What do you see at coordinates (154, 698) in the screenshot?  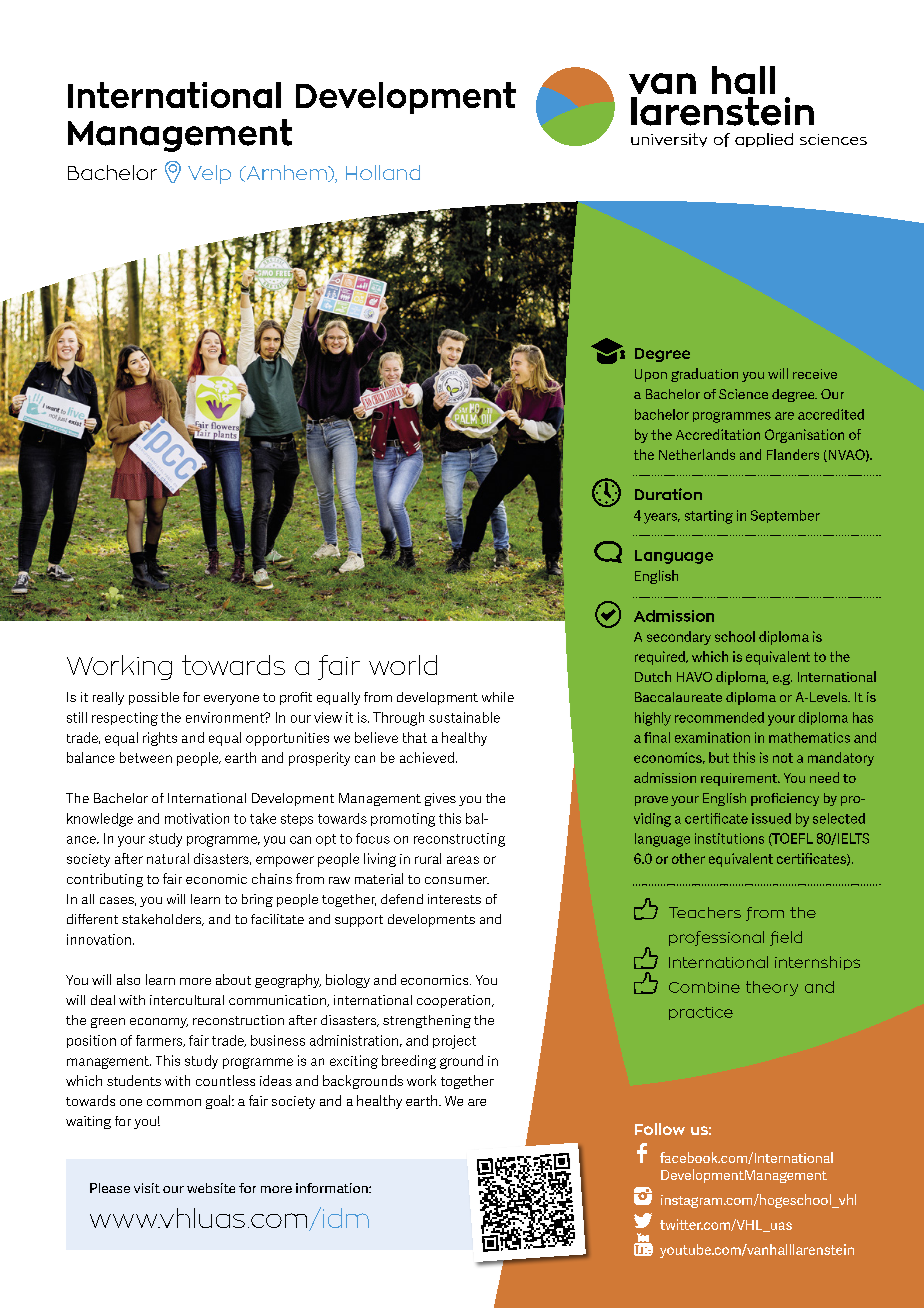 I see `possible` at bounding box center [154, 698].
